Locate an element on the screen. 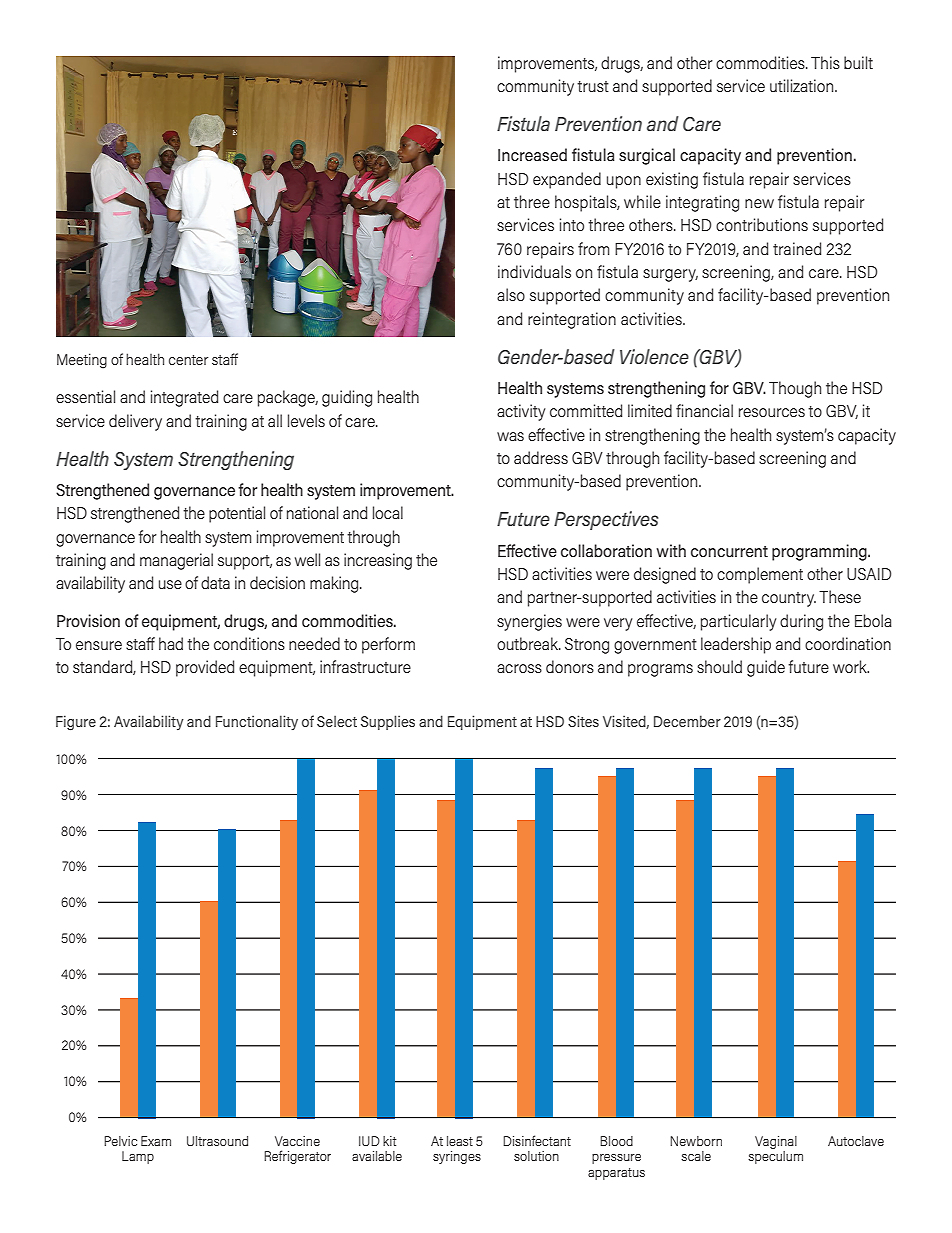 The image size is (952, 1233). Increased is located at coordinates (532, 154).
